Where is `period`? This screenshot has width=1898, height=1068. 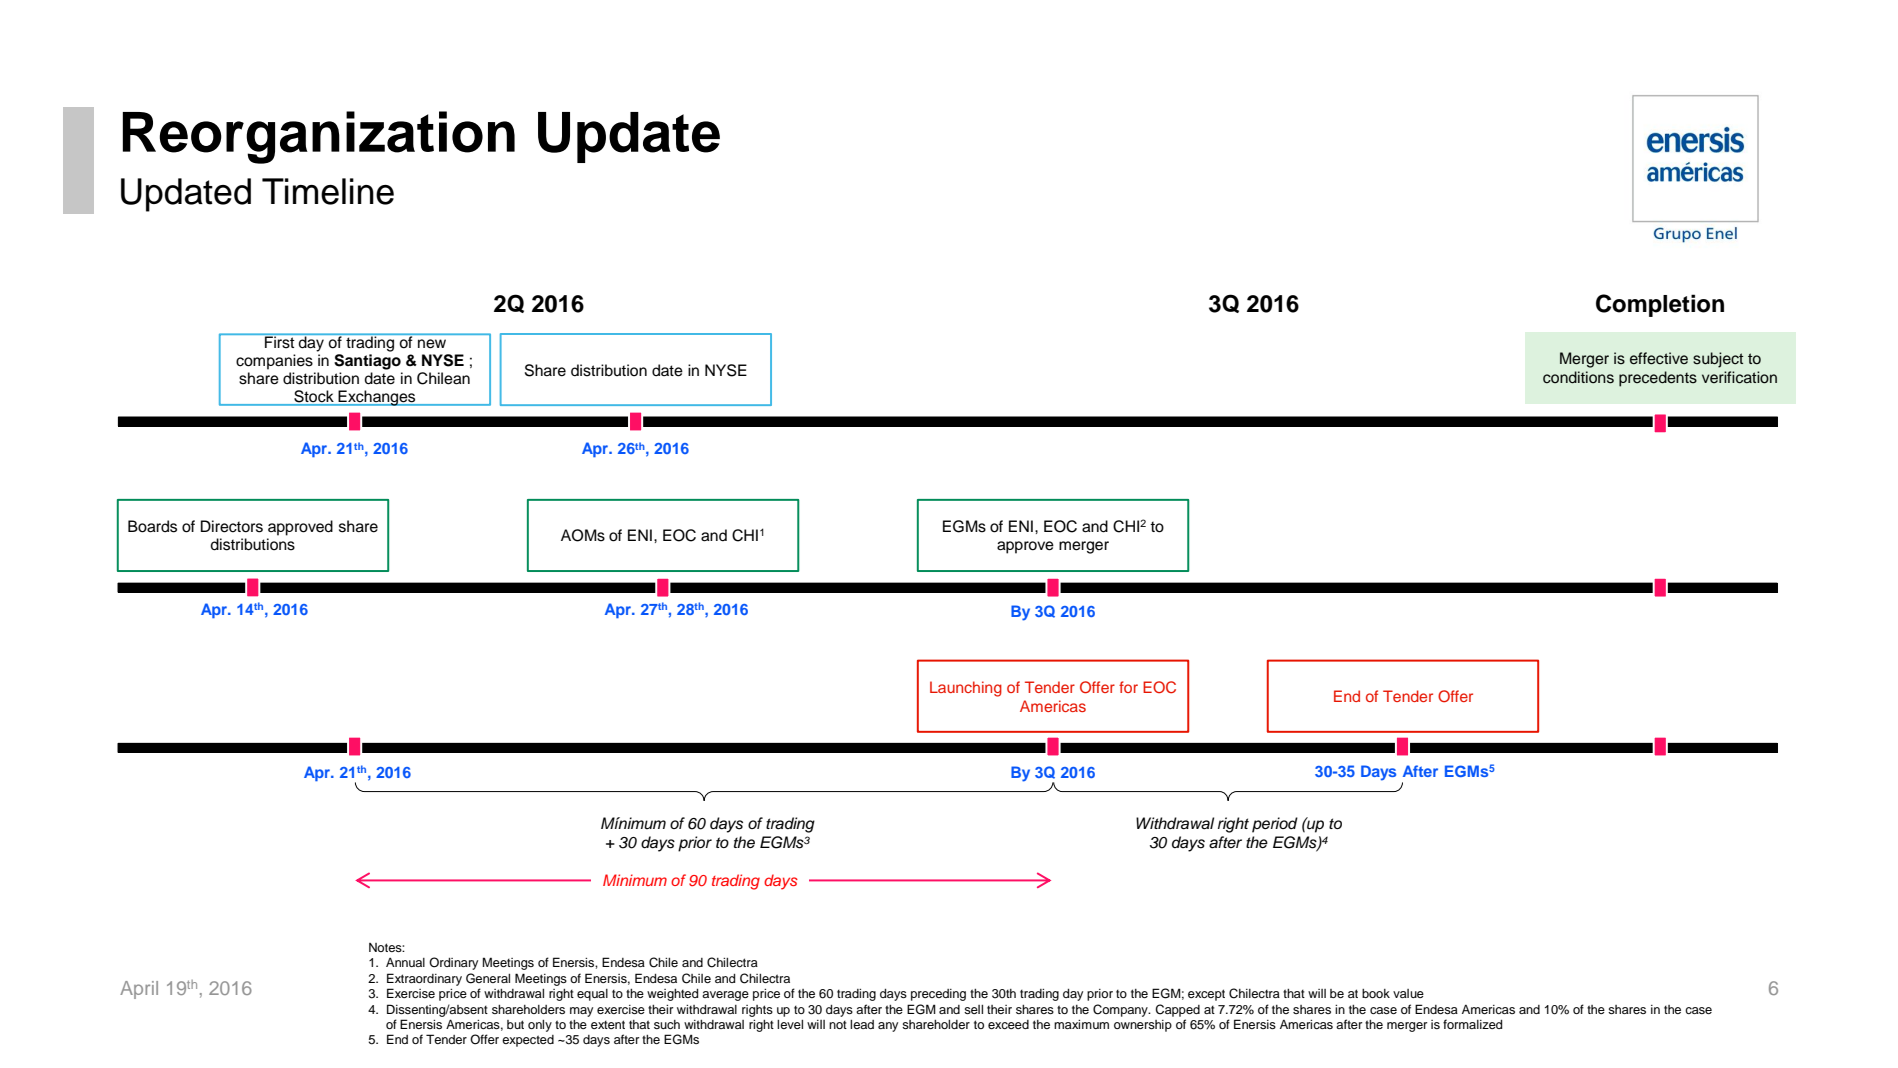
period is located at coordinates (1275, 825).
